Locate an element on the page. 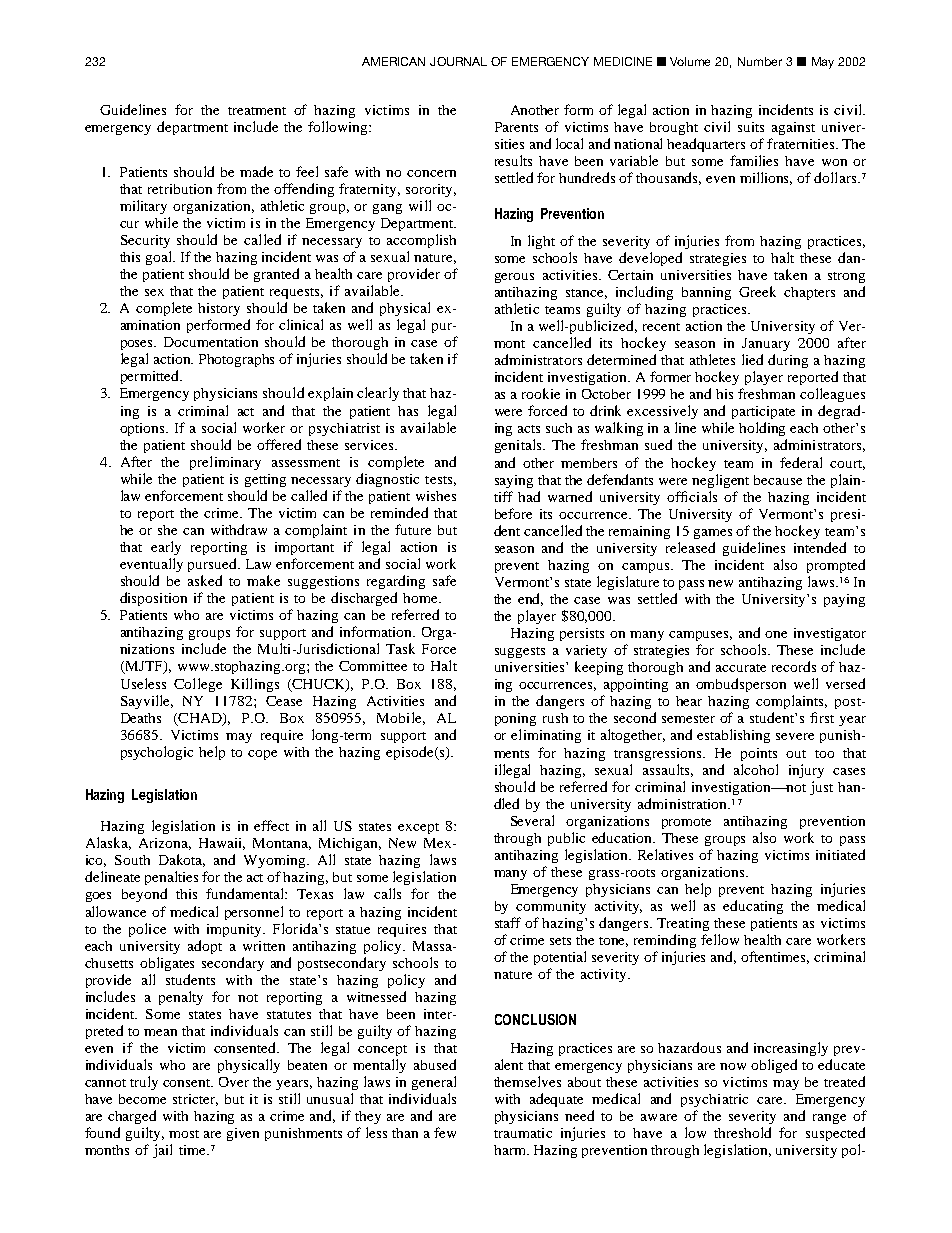 The width and height of the page is (952, 1233). holding is located at coordinates (762, 429).
